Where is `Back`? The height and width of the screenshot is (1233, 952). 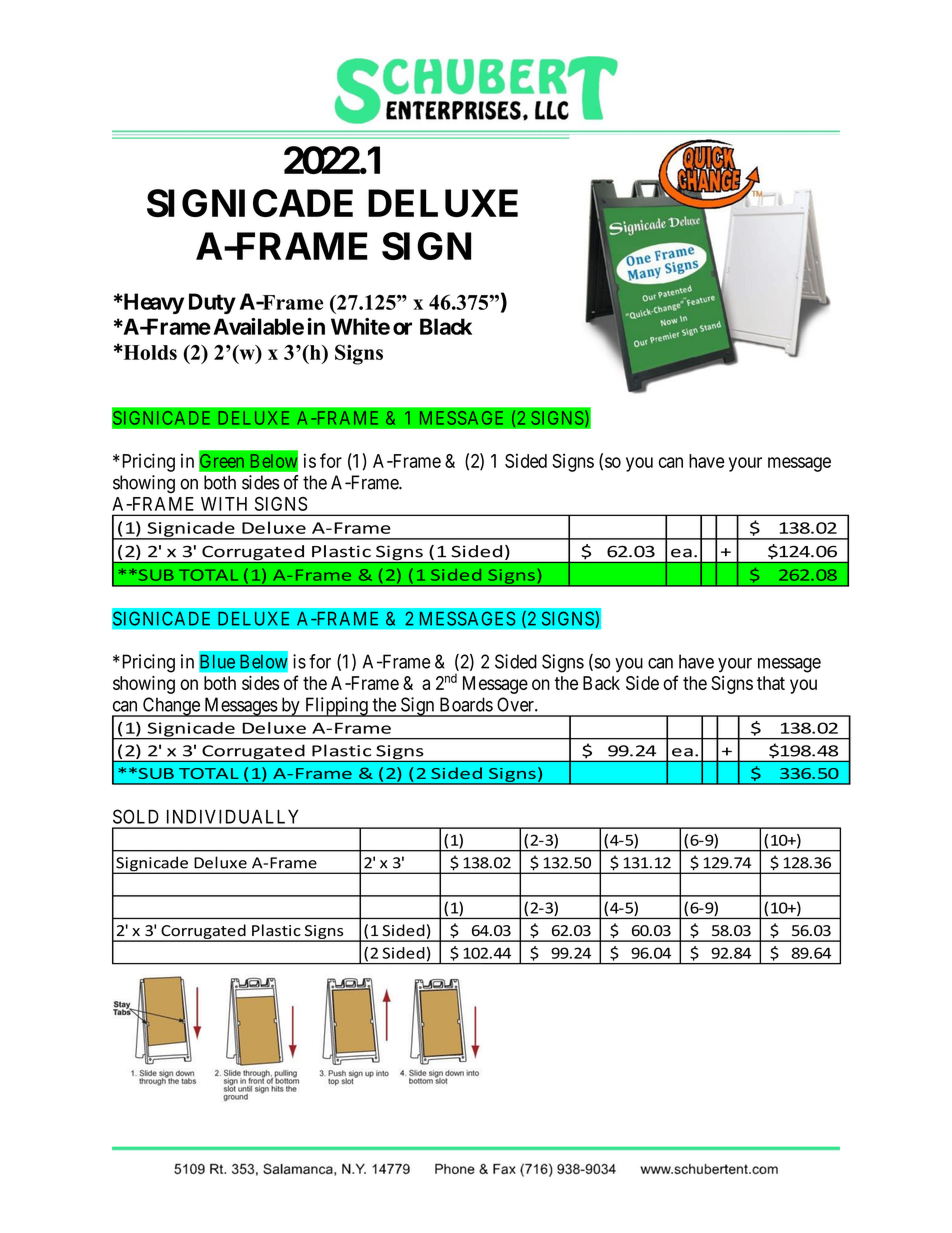
Back is located at coordinates (601, 683).
